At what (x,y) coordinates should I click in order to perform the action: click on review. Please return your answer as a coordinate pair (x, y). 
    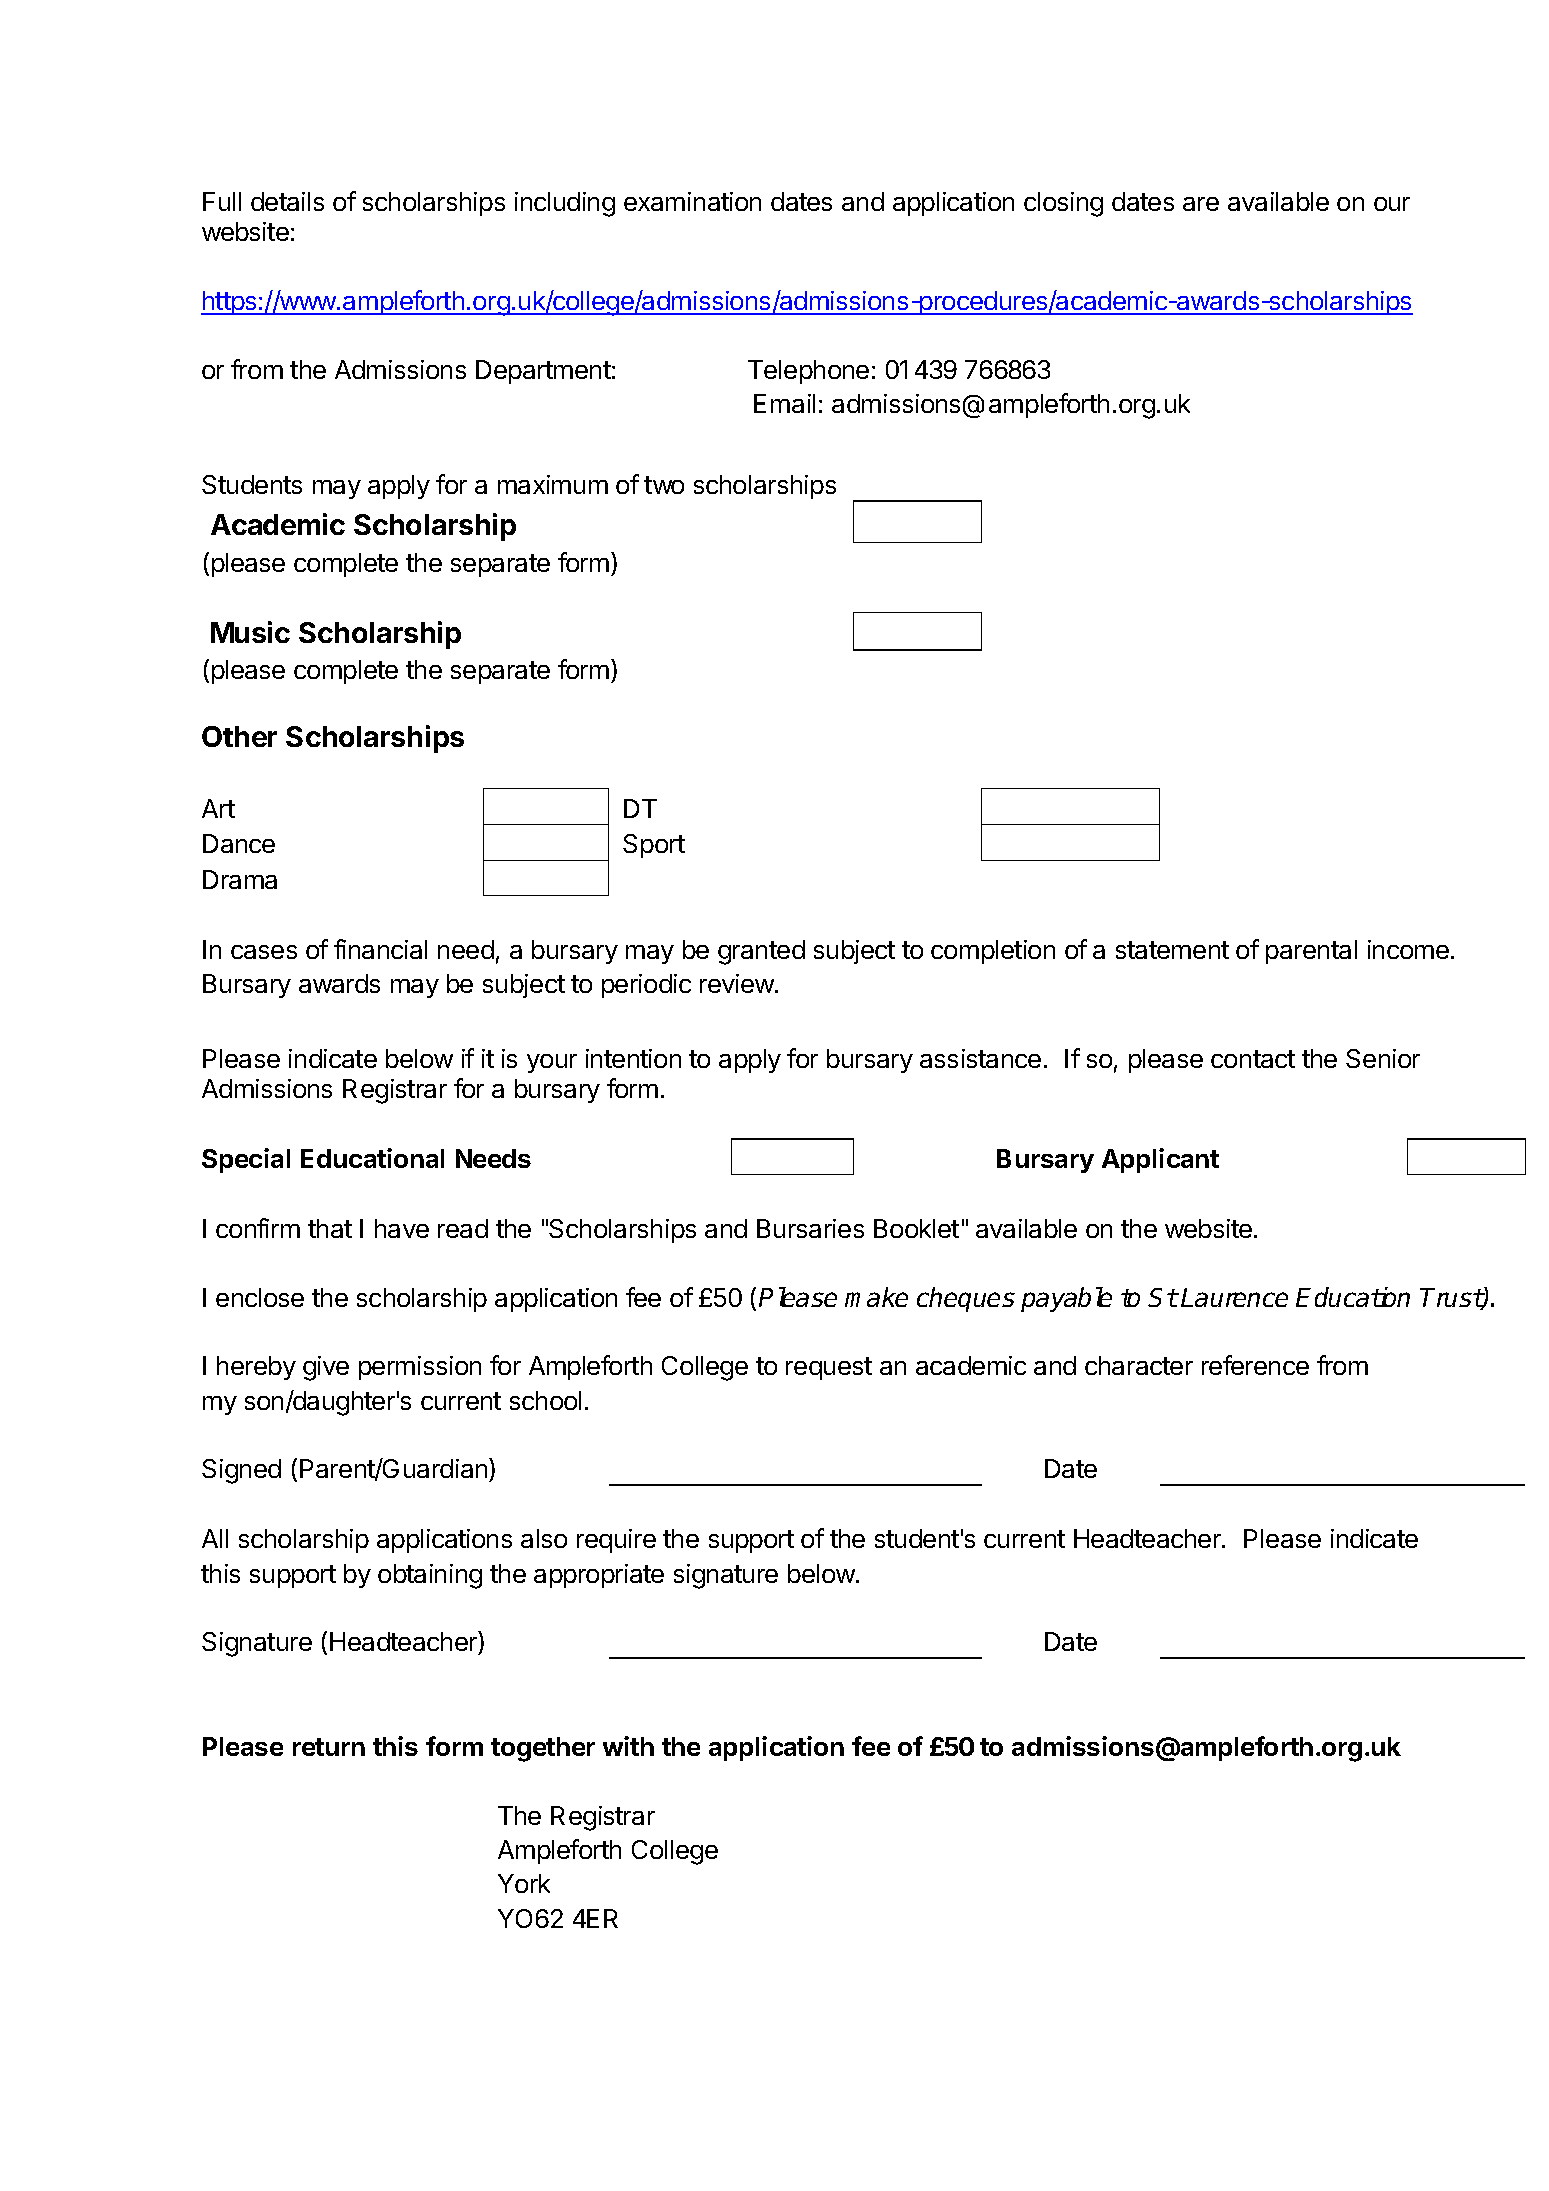
    Looking at the image, I should click on (738, 983).
